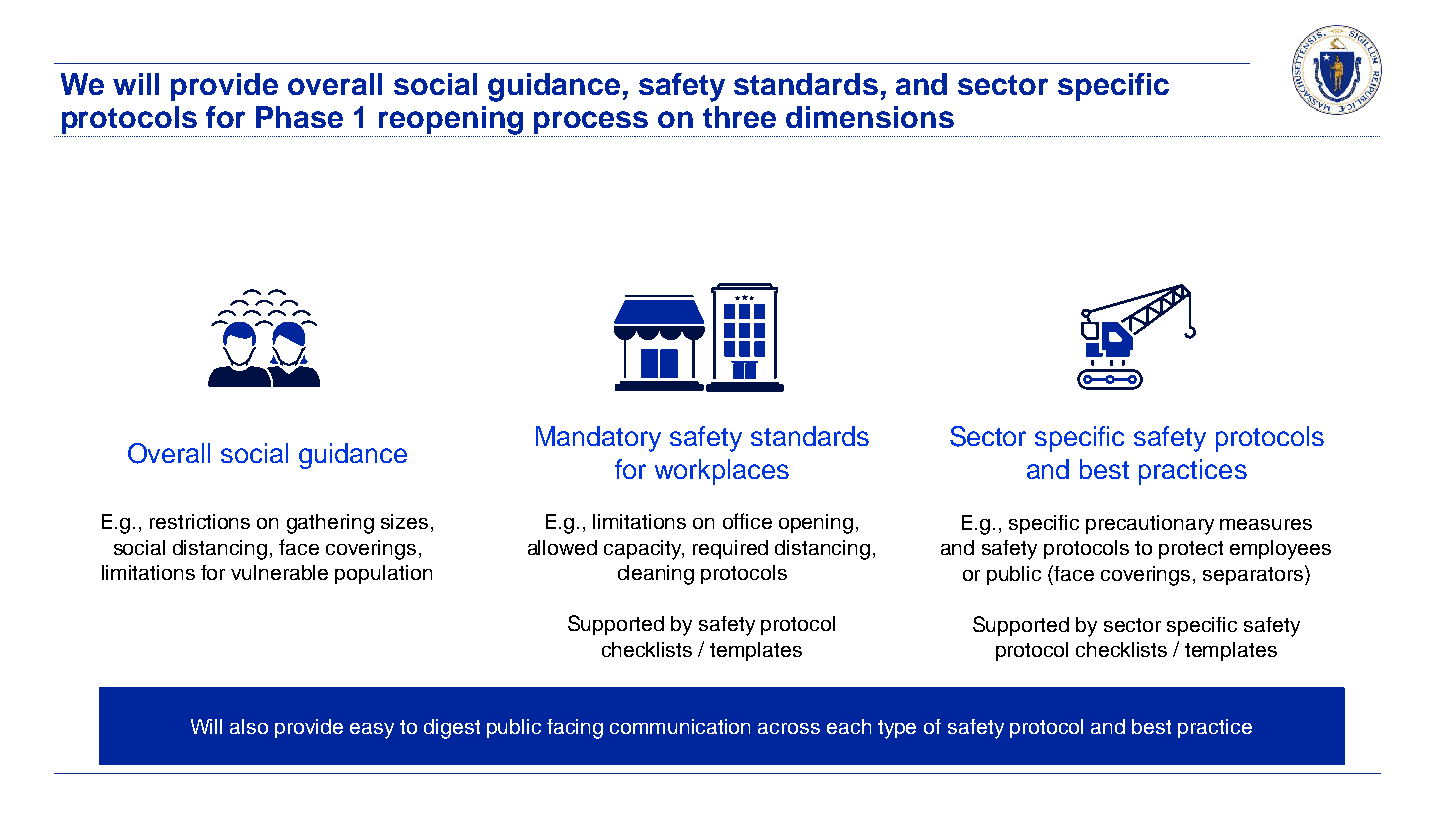 Image resolution: width=1456 pixels, height=819 pixels. What do you see at coordinates (598, 439) in the screenshot?
I see `Mandatory` at bounding box center [598, 439].
